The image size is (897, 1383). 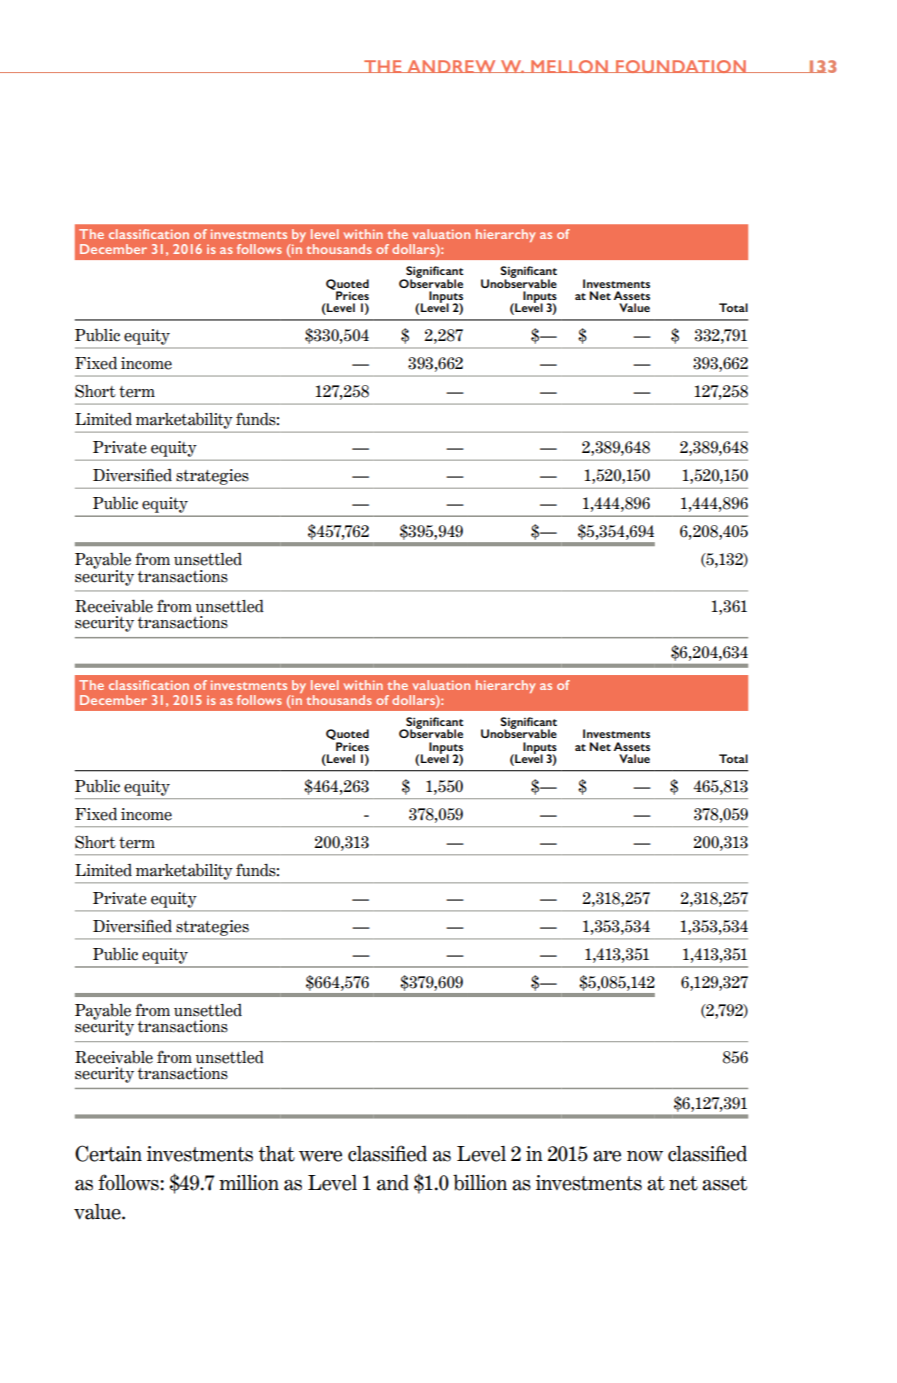 I want to click on were, so click(x=320, y=1156).
